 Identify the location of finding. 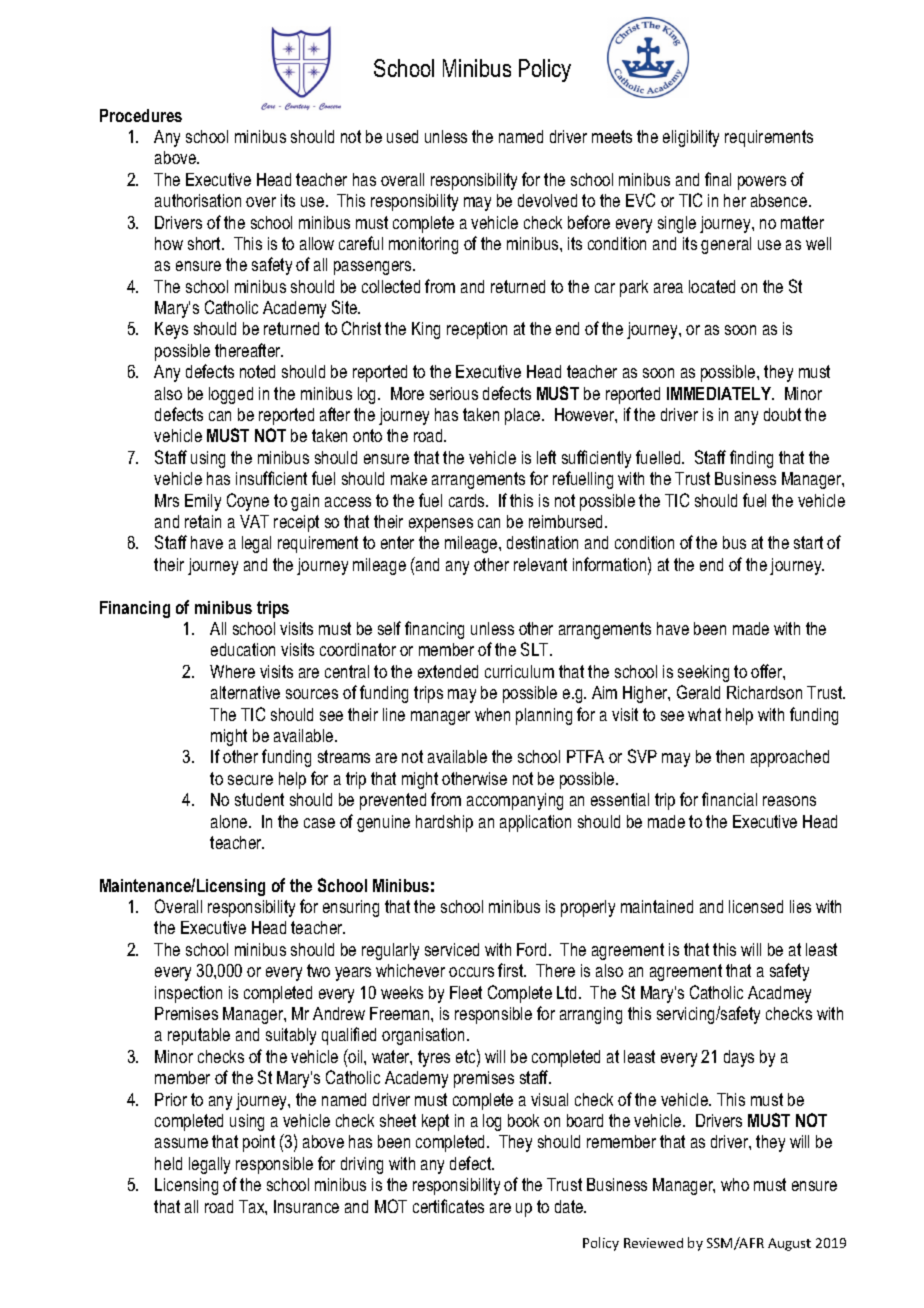
(751, 459).
